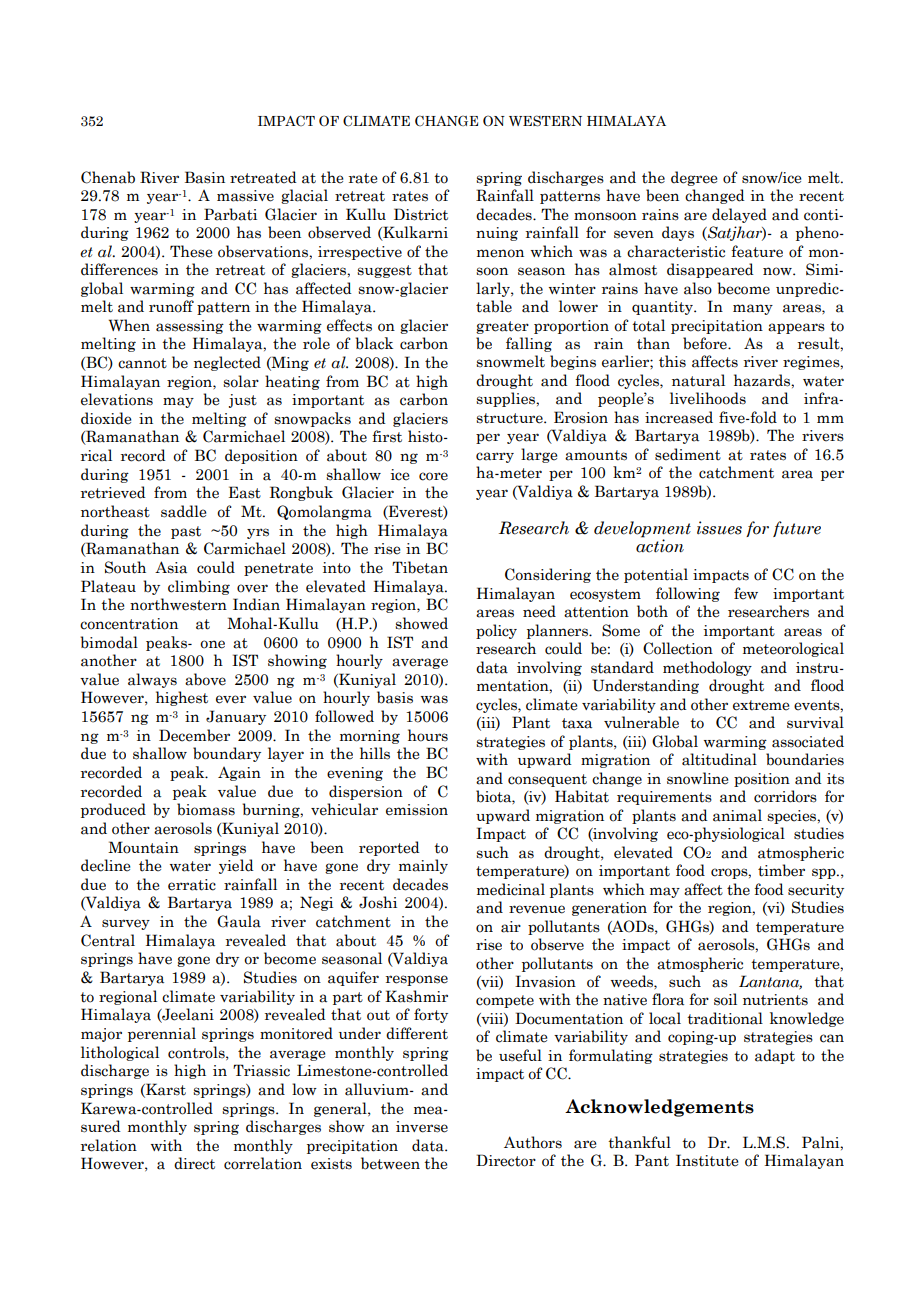 This screenshot has width=924, height=1308. What do you see at coordinates (227, 754) in the screenshot?
I see `boundary` at bounding box center [227, 754].
